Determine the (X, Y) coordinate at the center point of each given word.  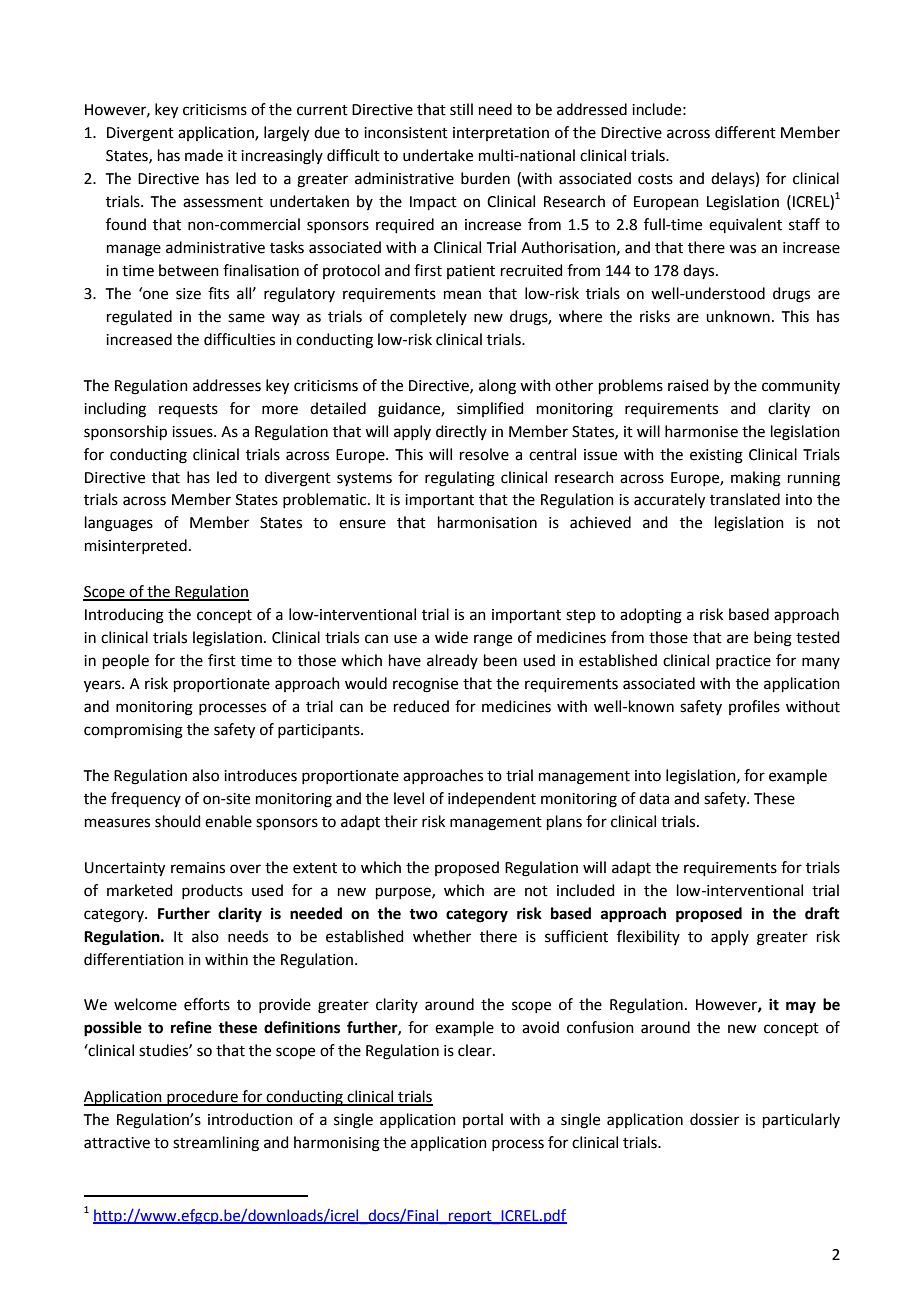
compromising (133, 731)
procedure (202, 1098)
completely (428, 317)
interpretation (501, 134)
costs (655, 179)
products (212, 891)
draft (822, 913)
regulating (460, 479)
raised (688, 385)
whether (442, 936)
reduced (421, 706)
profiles (754, 707)
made (204, 155)
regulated (139, 318)
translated (745, 499)
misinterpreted (136, 546)
